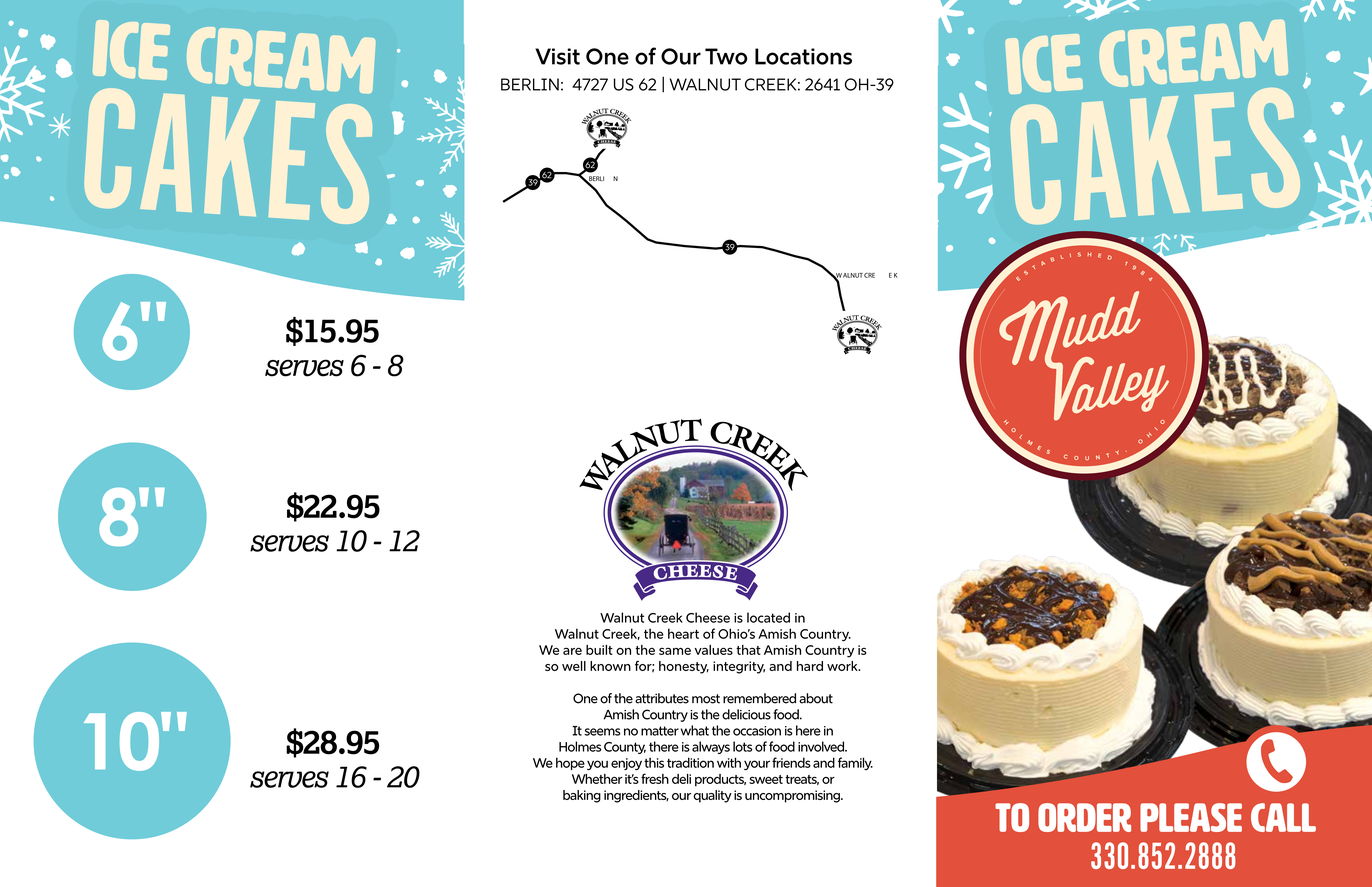  Describe the element at coordinates (855, 763) in the screenshot. I see `family` at that location.
